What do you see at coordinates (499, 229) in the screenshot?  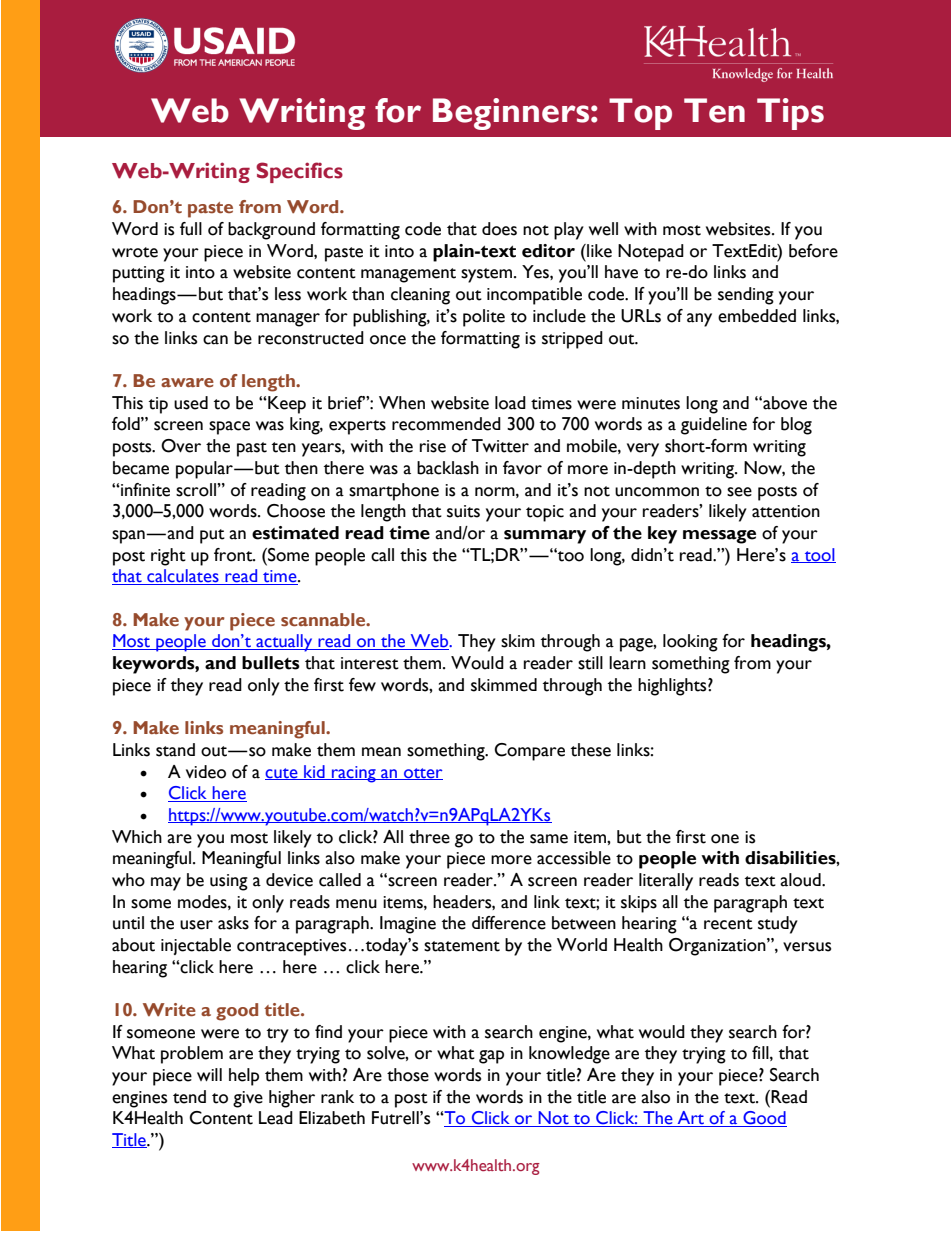 I see `does` at bounding box center [499, 229].
